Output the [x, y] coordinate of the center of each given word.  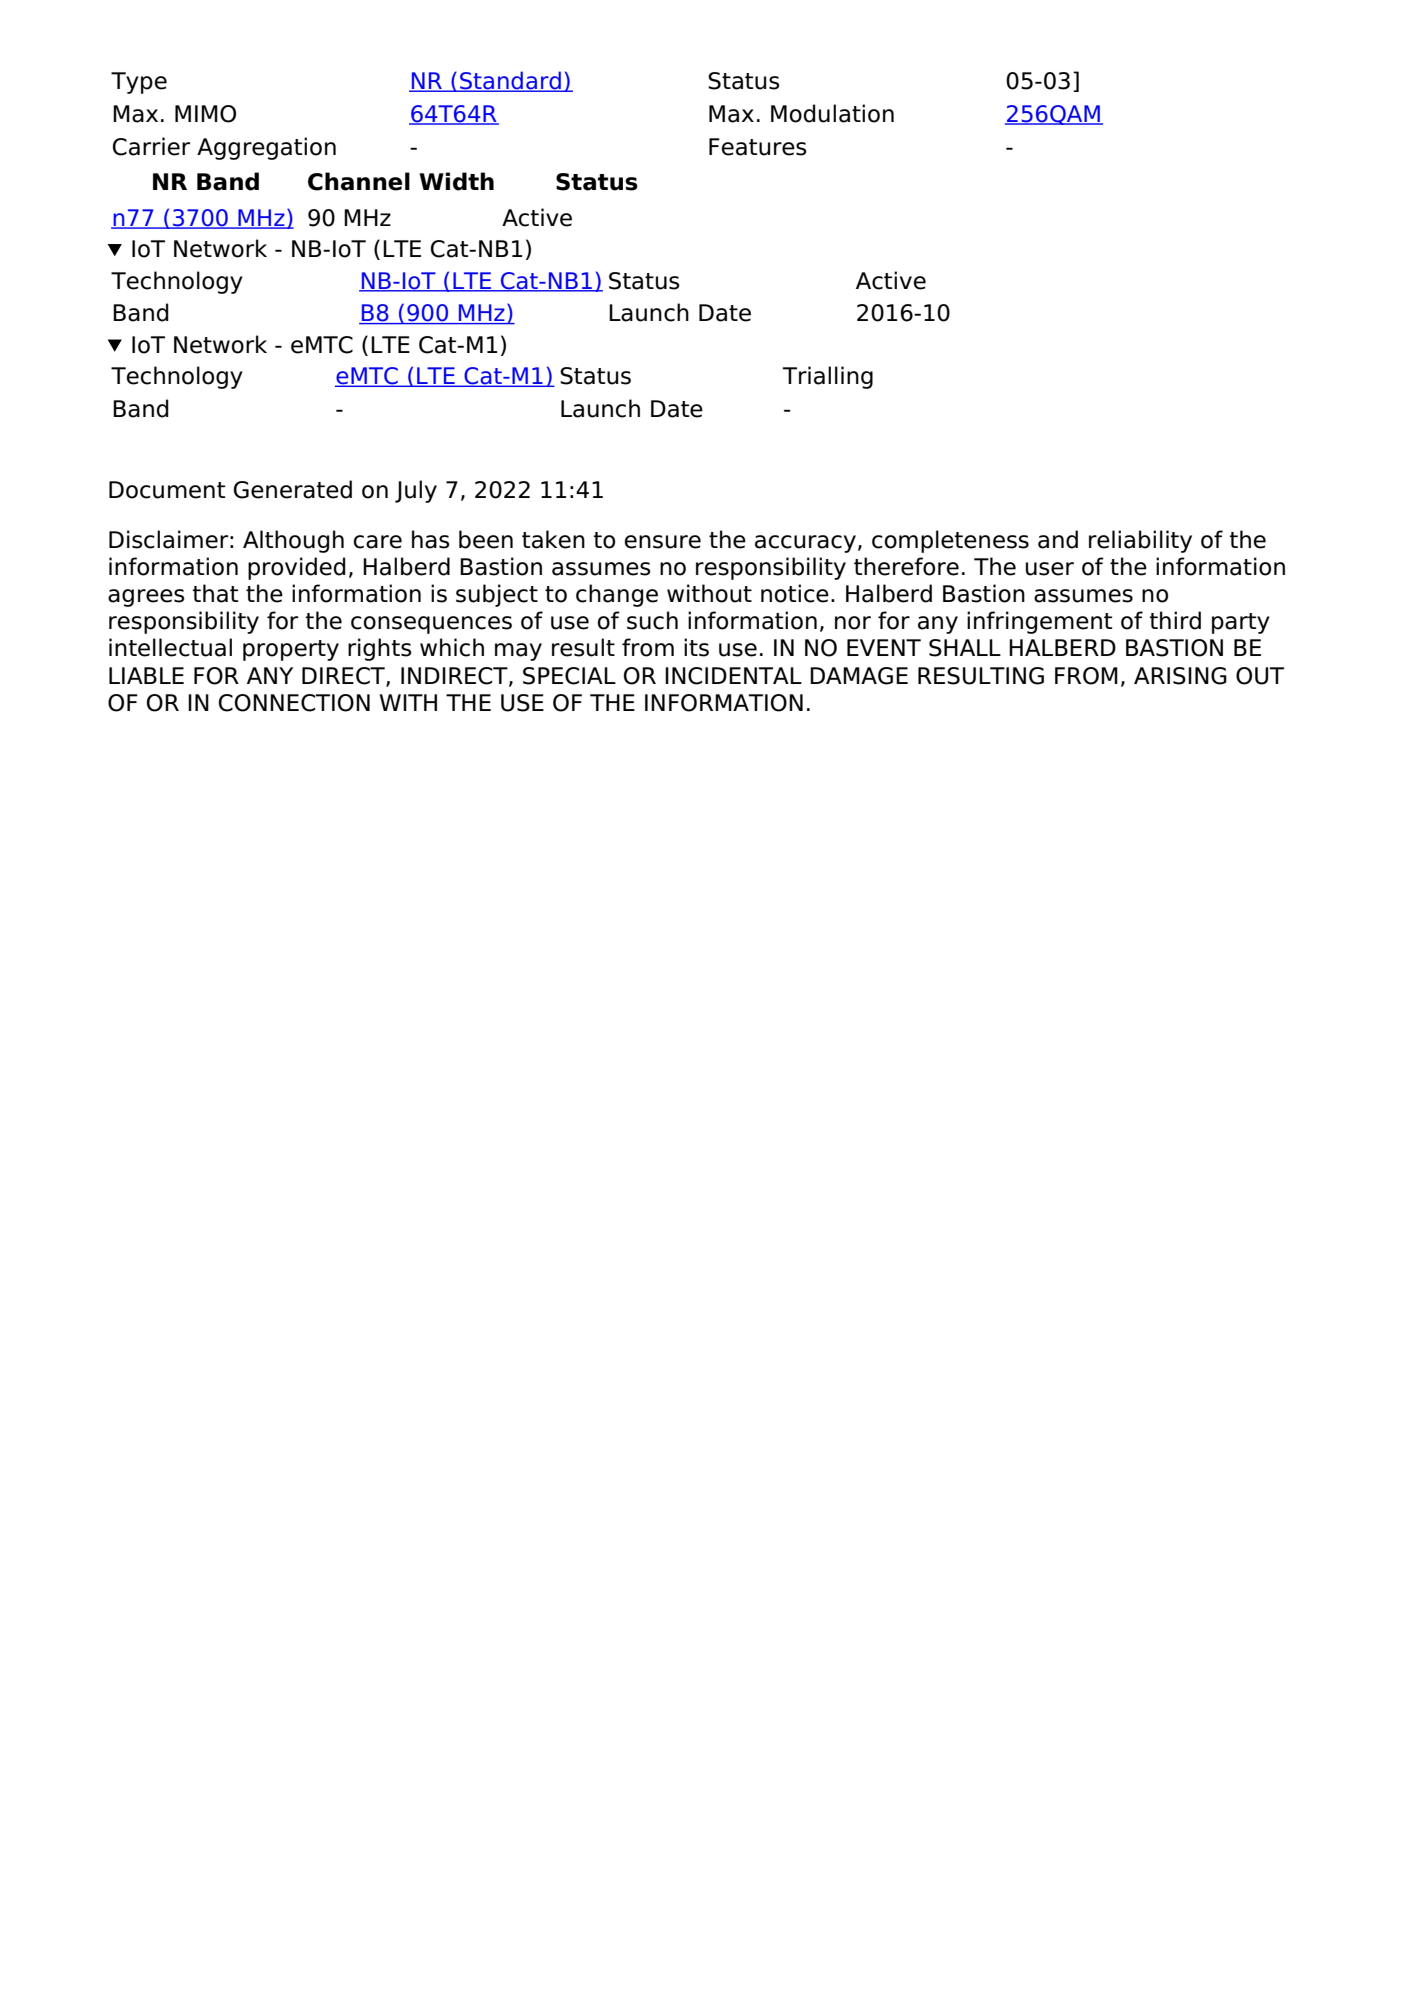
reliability [1140, 541]
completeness [950, 541]
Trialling [828, 377]
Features [758, 147]
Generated [293, 489]
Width [456, 181]
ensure [663, 542]
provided [297, 568]
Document [167, 490]
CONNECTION [294, 703]
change [617, 595]
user [1050, 569]
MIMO [205, 114]
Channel [359, 181]
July [416, 491]
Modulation [832, 113]
